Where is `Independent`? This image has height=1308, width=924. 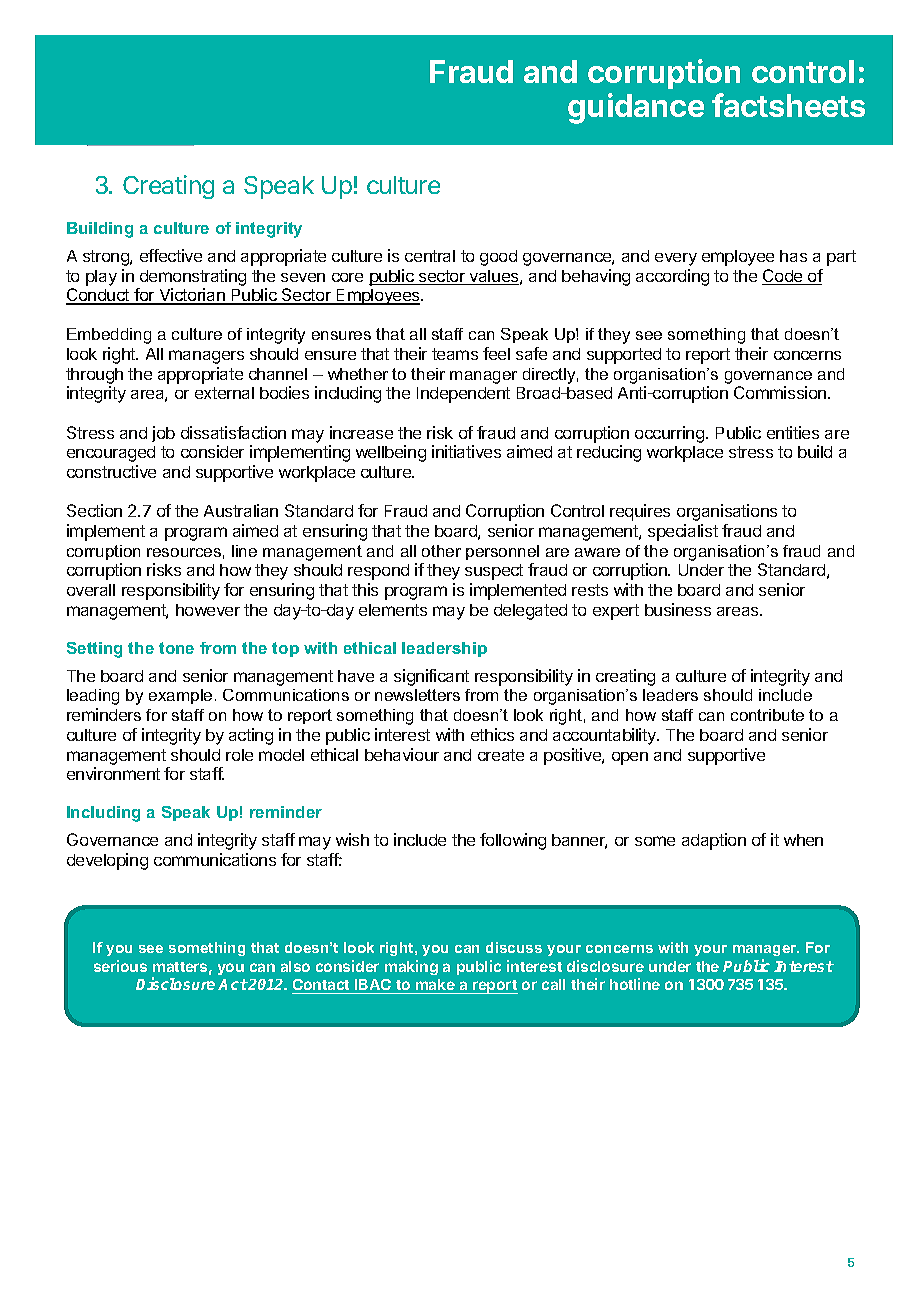 Independent is located at coordinates (463, 395).
